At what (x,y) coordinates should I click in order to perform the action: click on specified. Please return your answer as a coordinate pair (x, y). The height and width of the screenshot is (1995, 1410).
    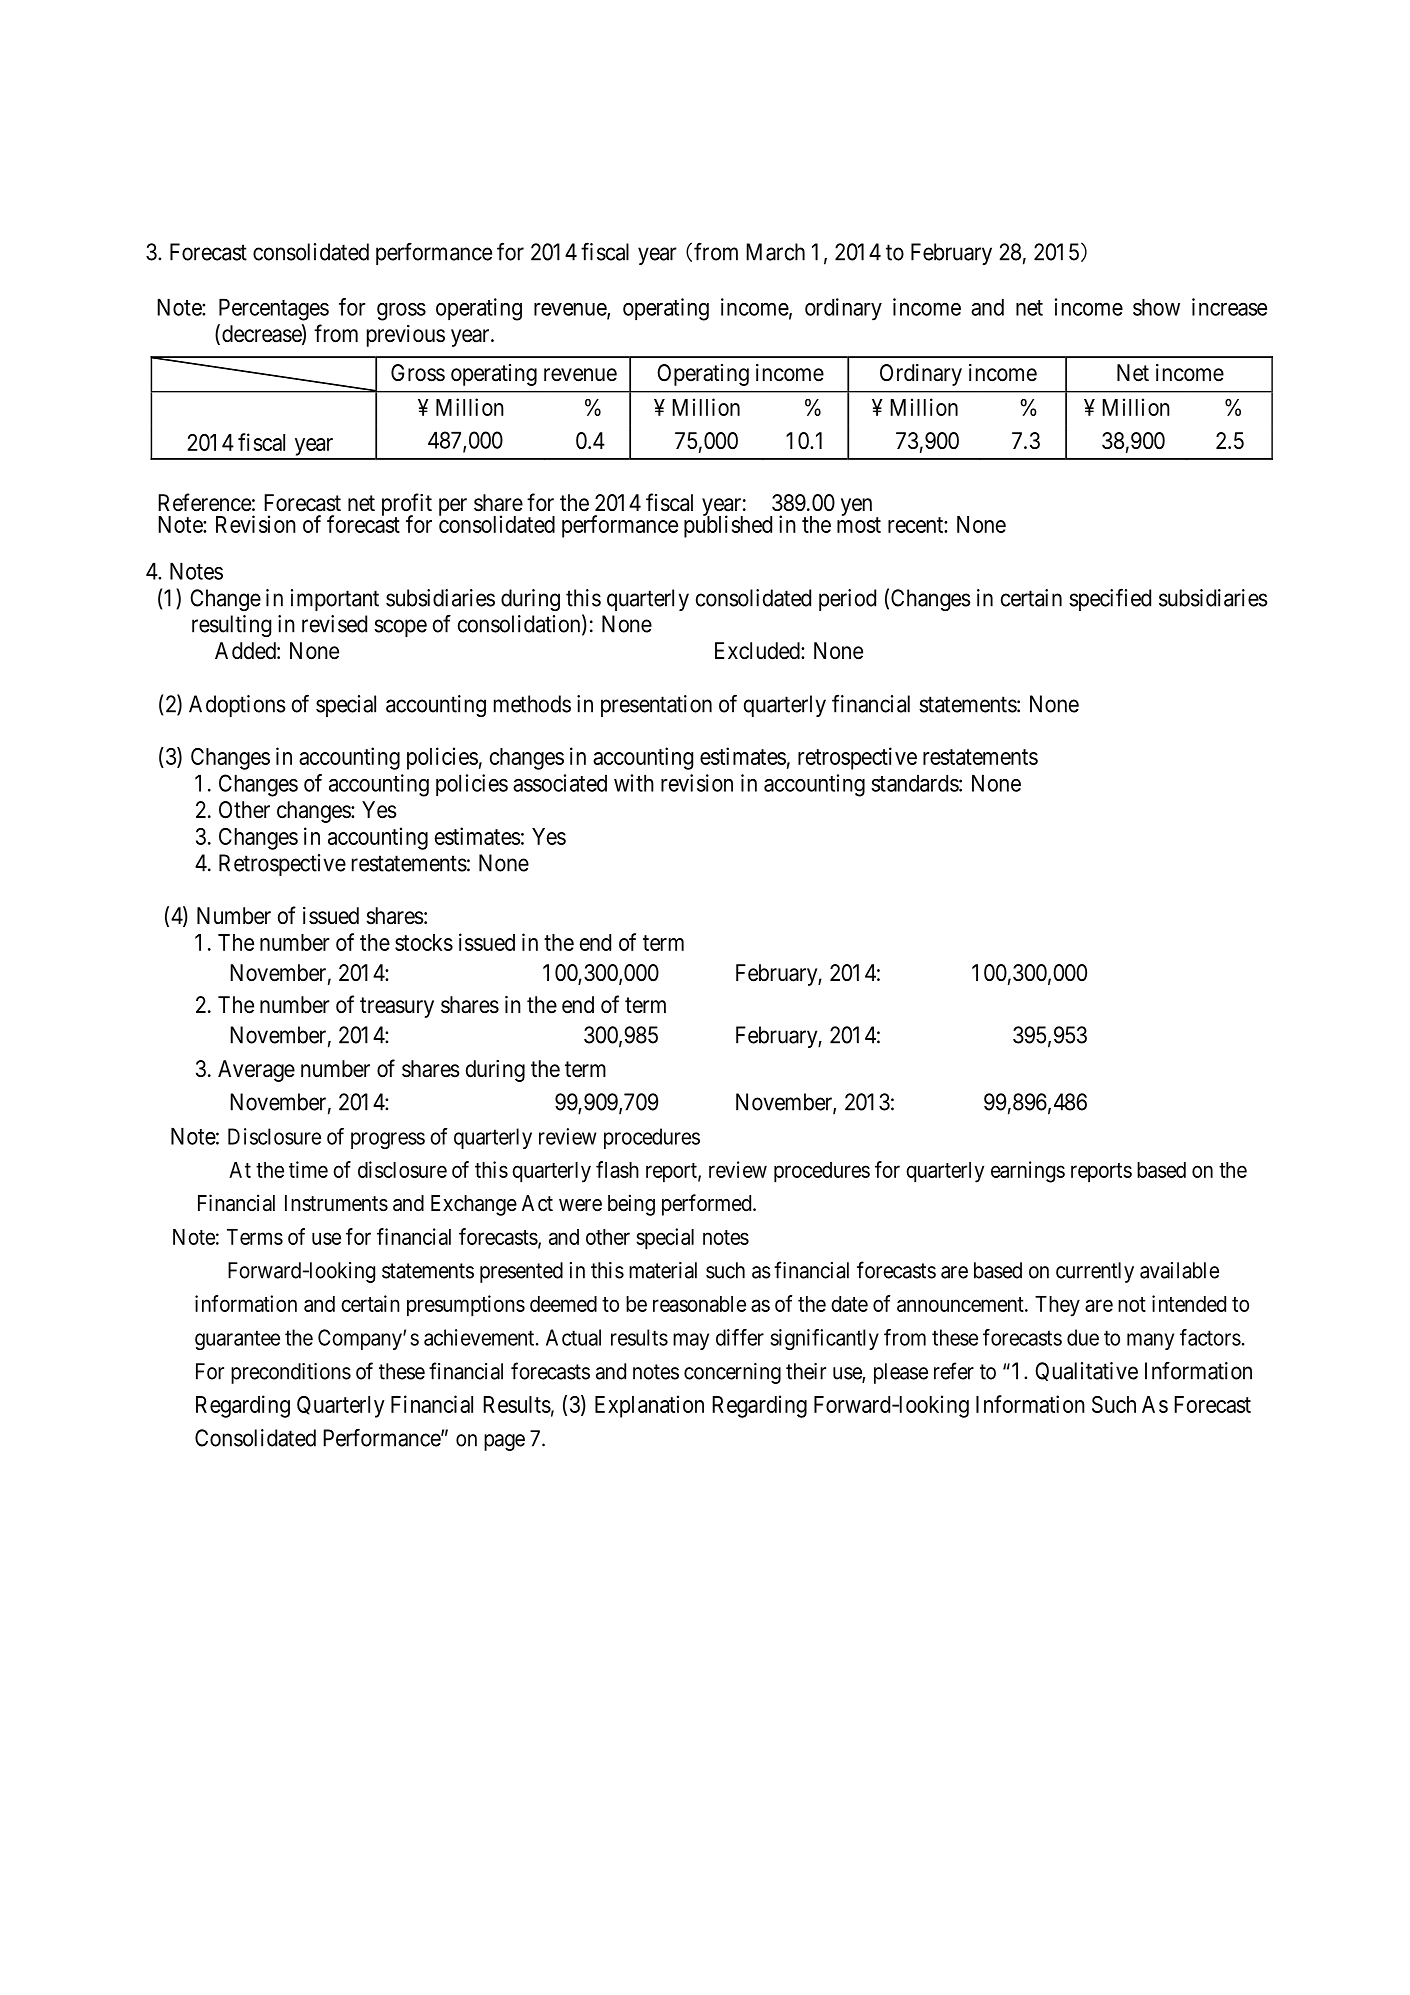
    Looking at the image, I should click on (1110, 599).
